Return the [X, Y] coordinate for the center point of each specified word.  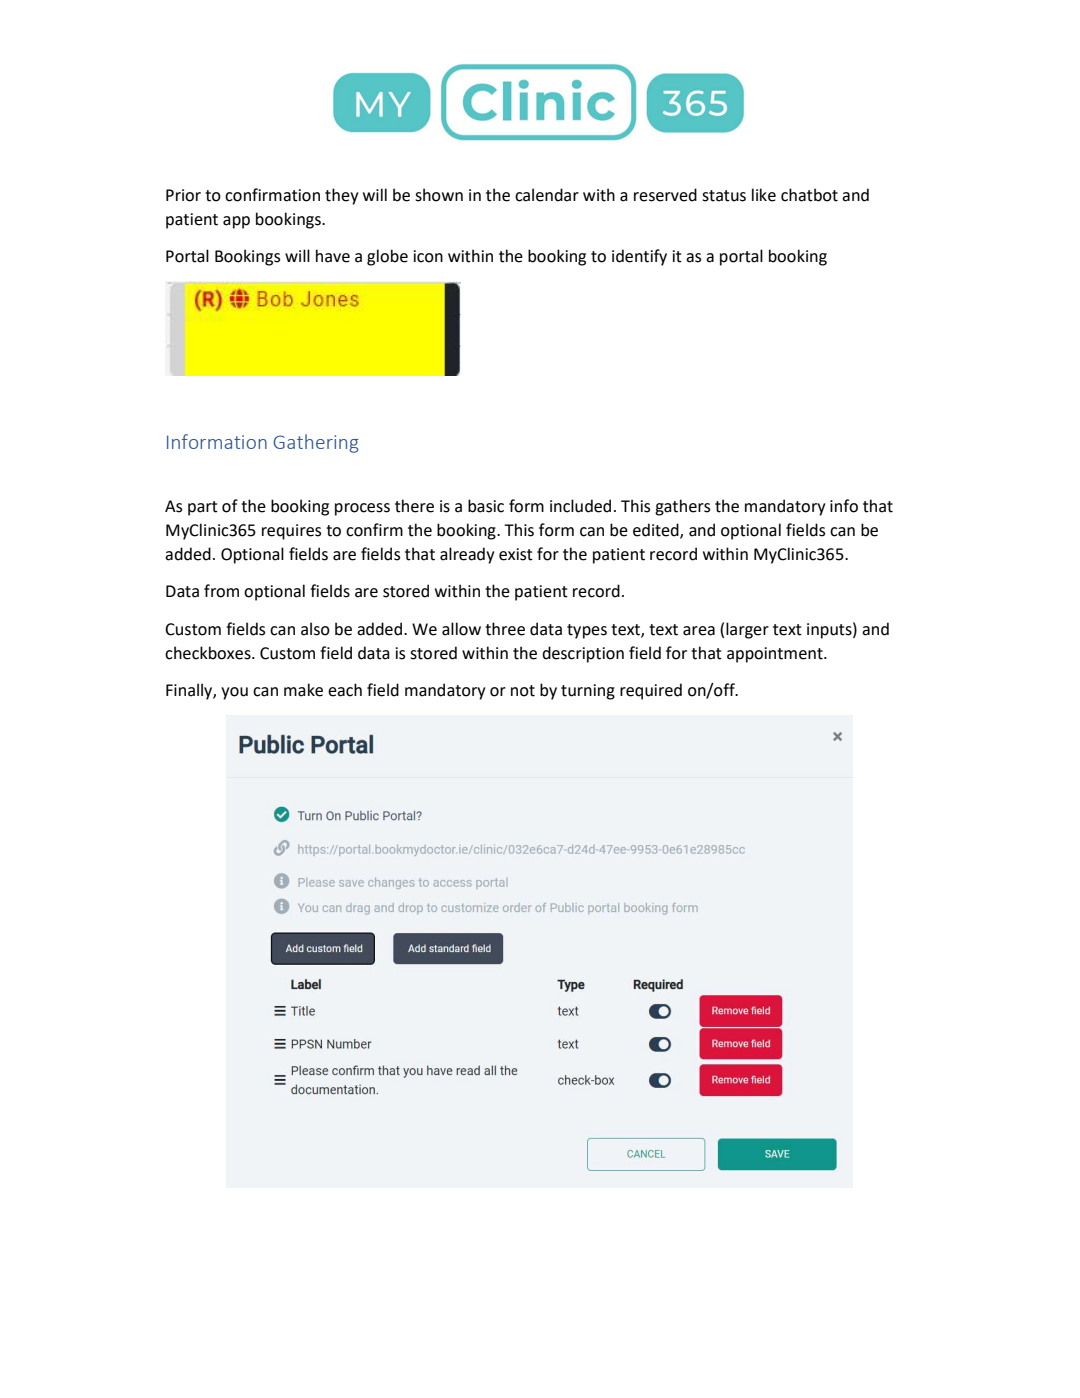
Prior [183, 195]
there [414, 506]
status [724, 196]
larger [747, 630]
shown [439, 195]
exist [516, 554]
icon [428, 256]
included [580, 506]
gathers [682, 507]
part [203, 508]
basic [486, 506]
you [234, 693]
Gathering [316, 443]
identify [639, 257]
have [333, 256]
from [221, 591]
